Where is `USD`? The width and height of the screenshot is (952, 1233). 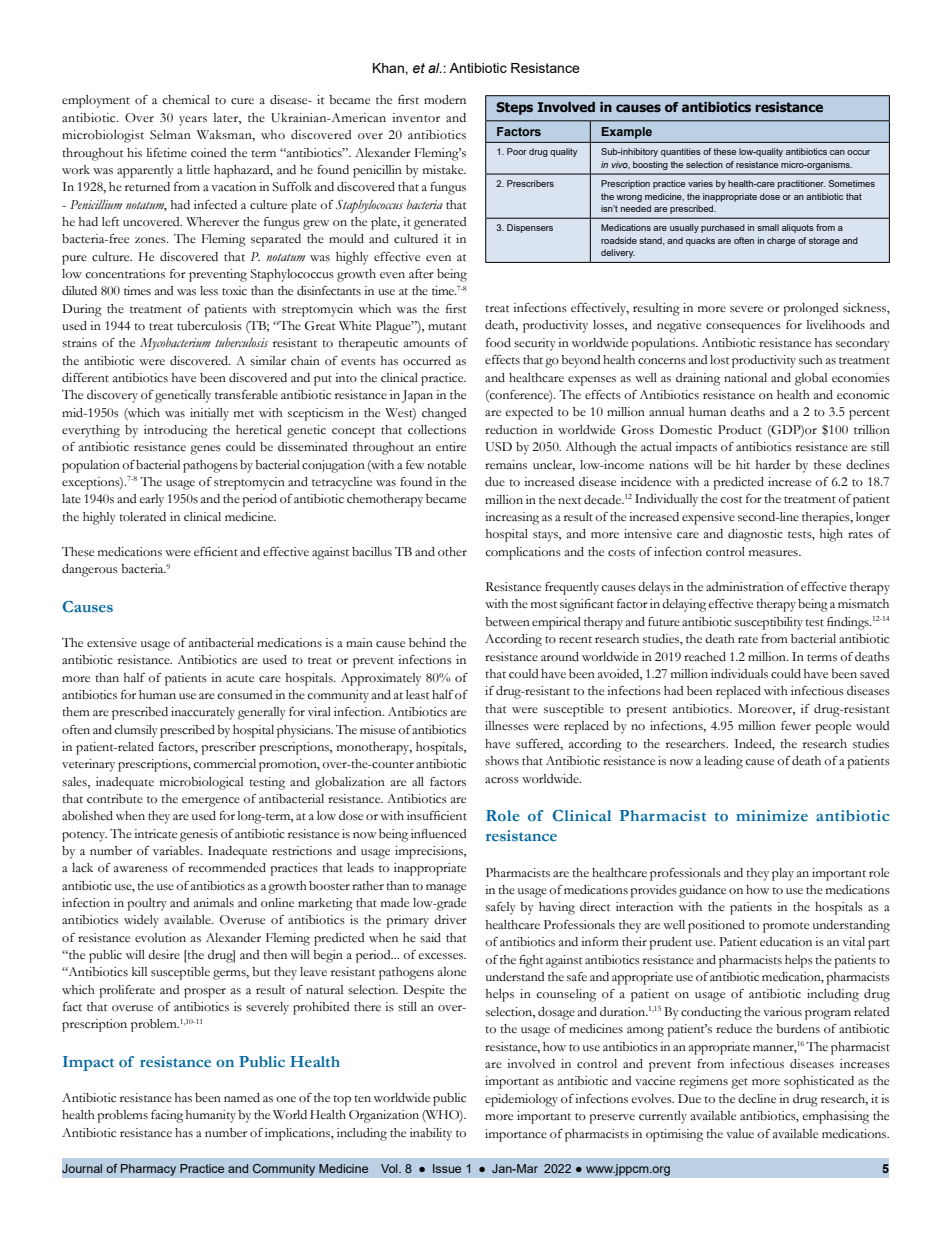 USD is located at coordinates (499, 447).
